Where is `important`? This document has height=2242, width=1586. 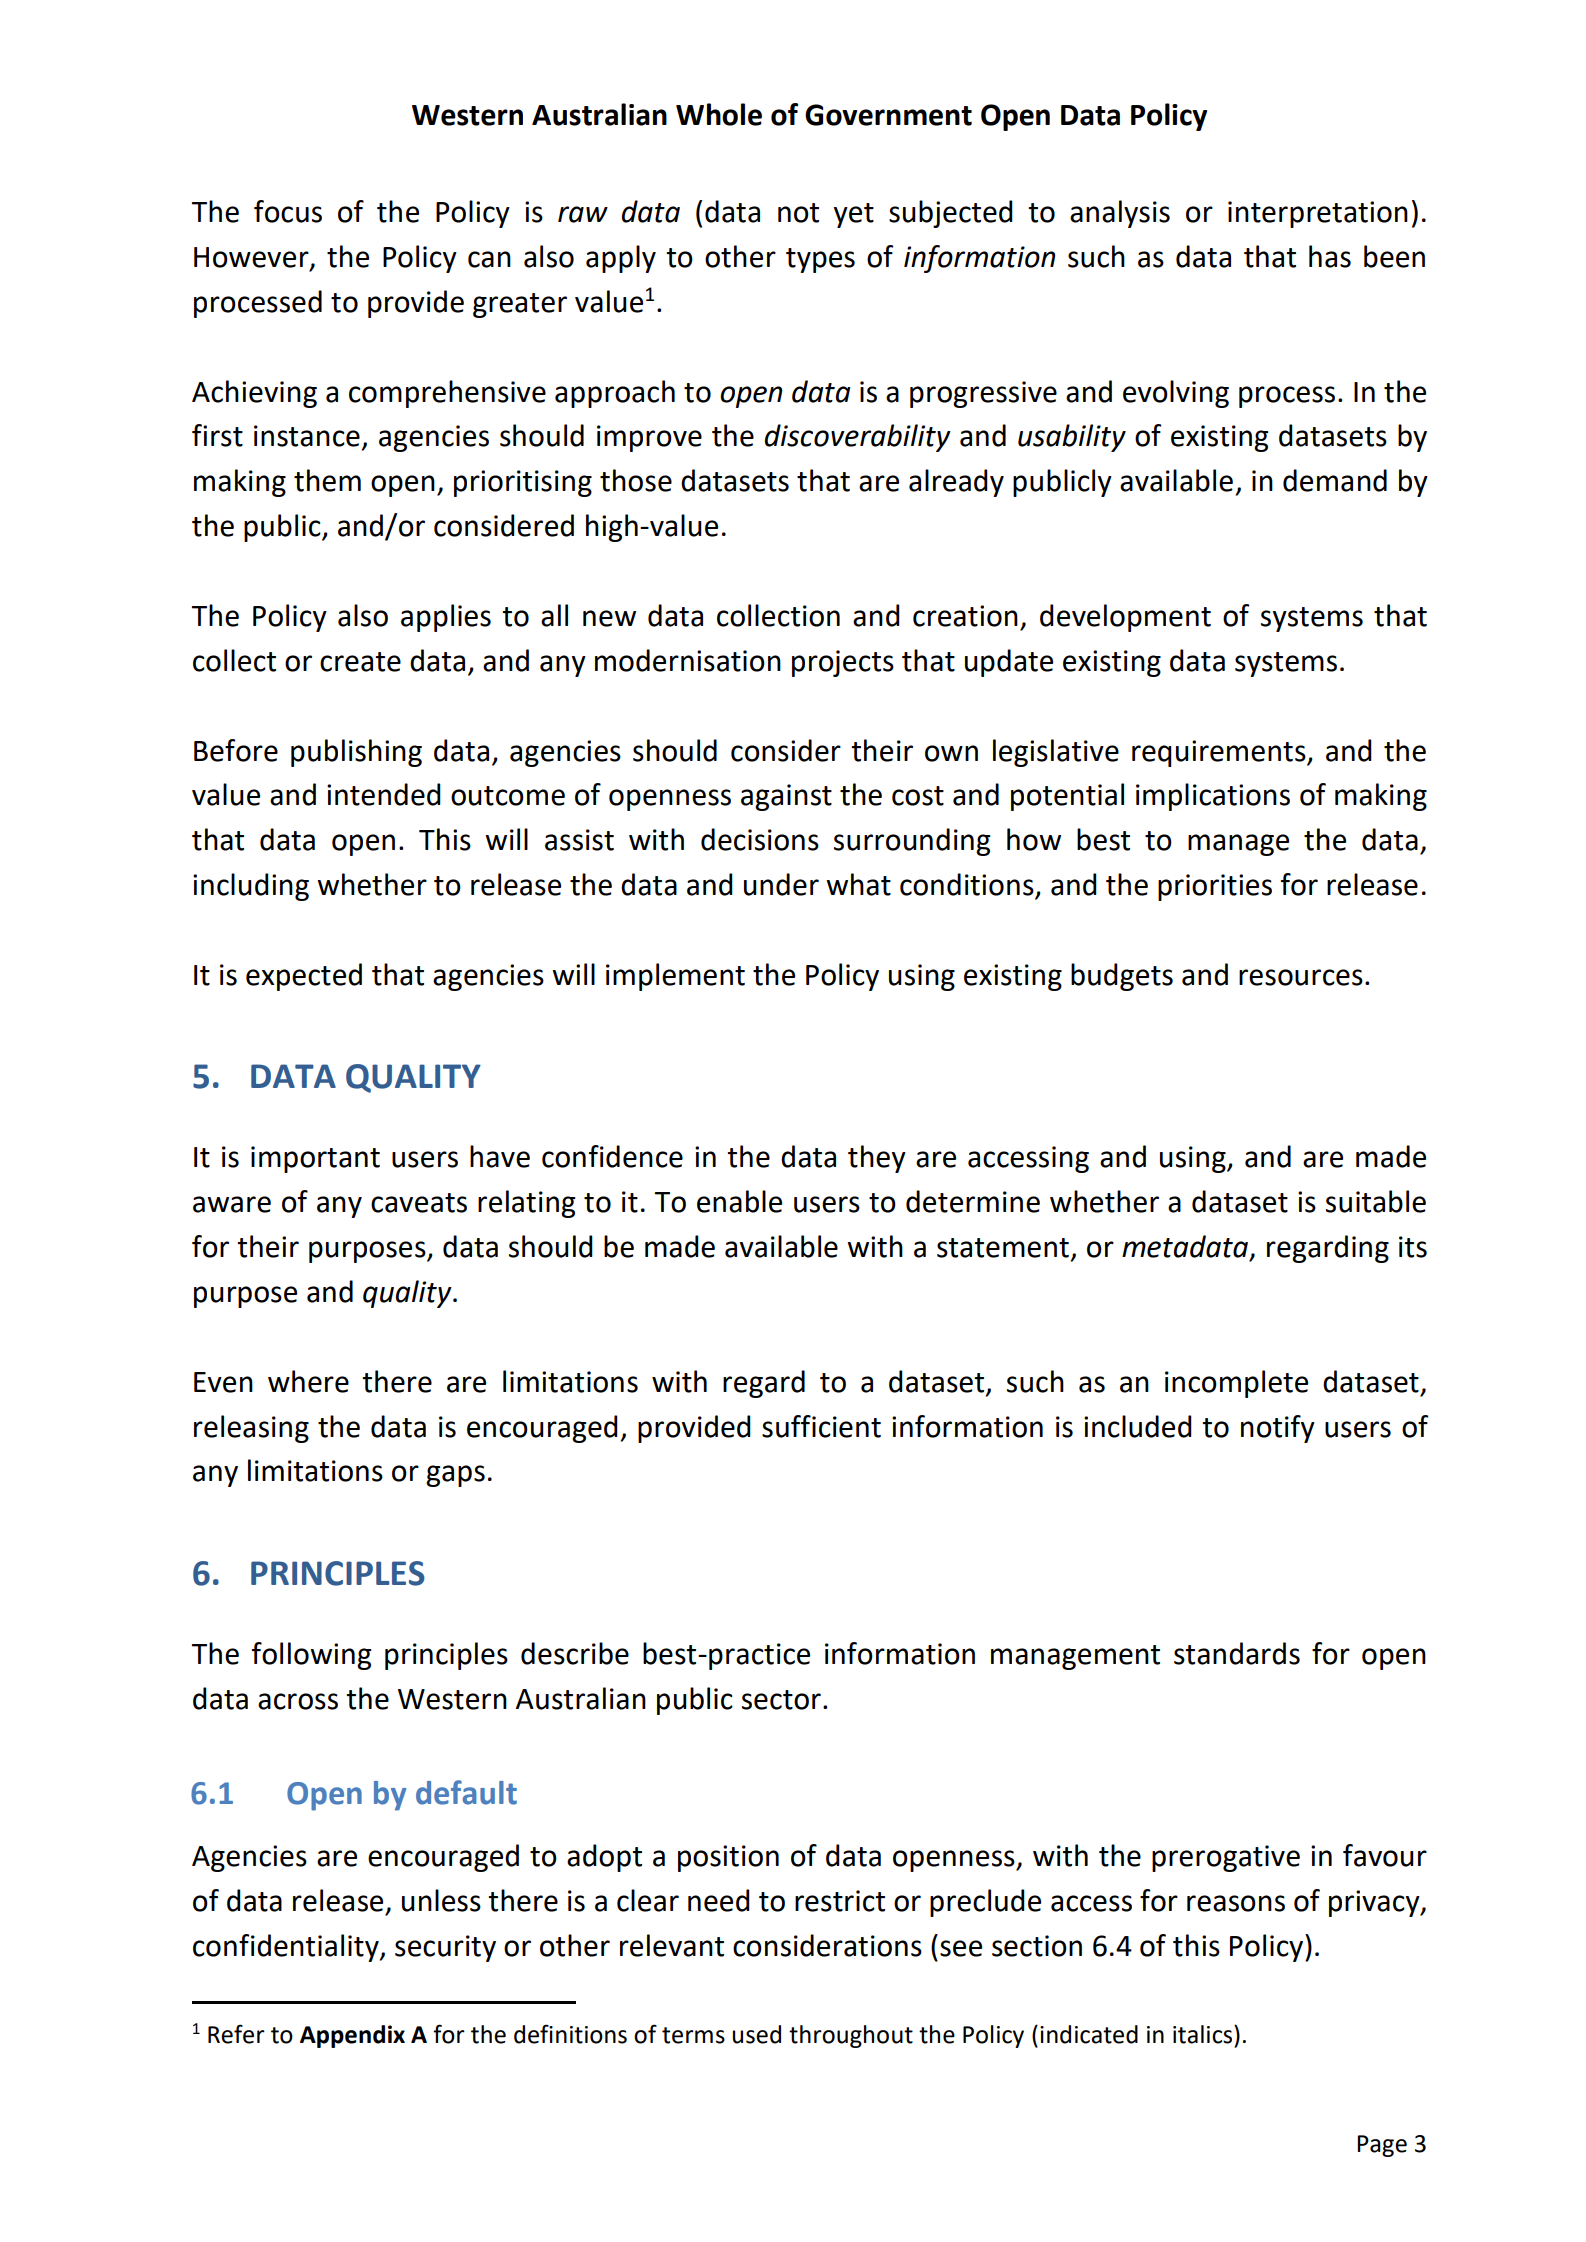 important is located at coordinates (315, 1159).
